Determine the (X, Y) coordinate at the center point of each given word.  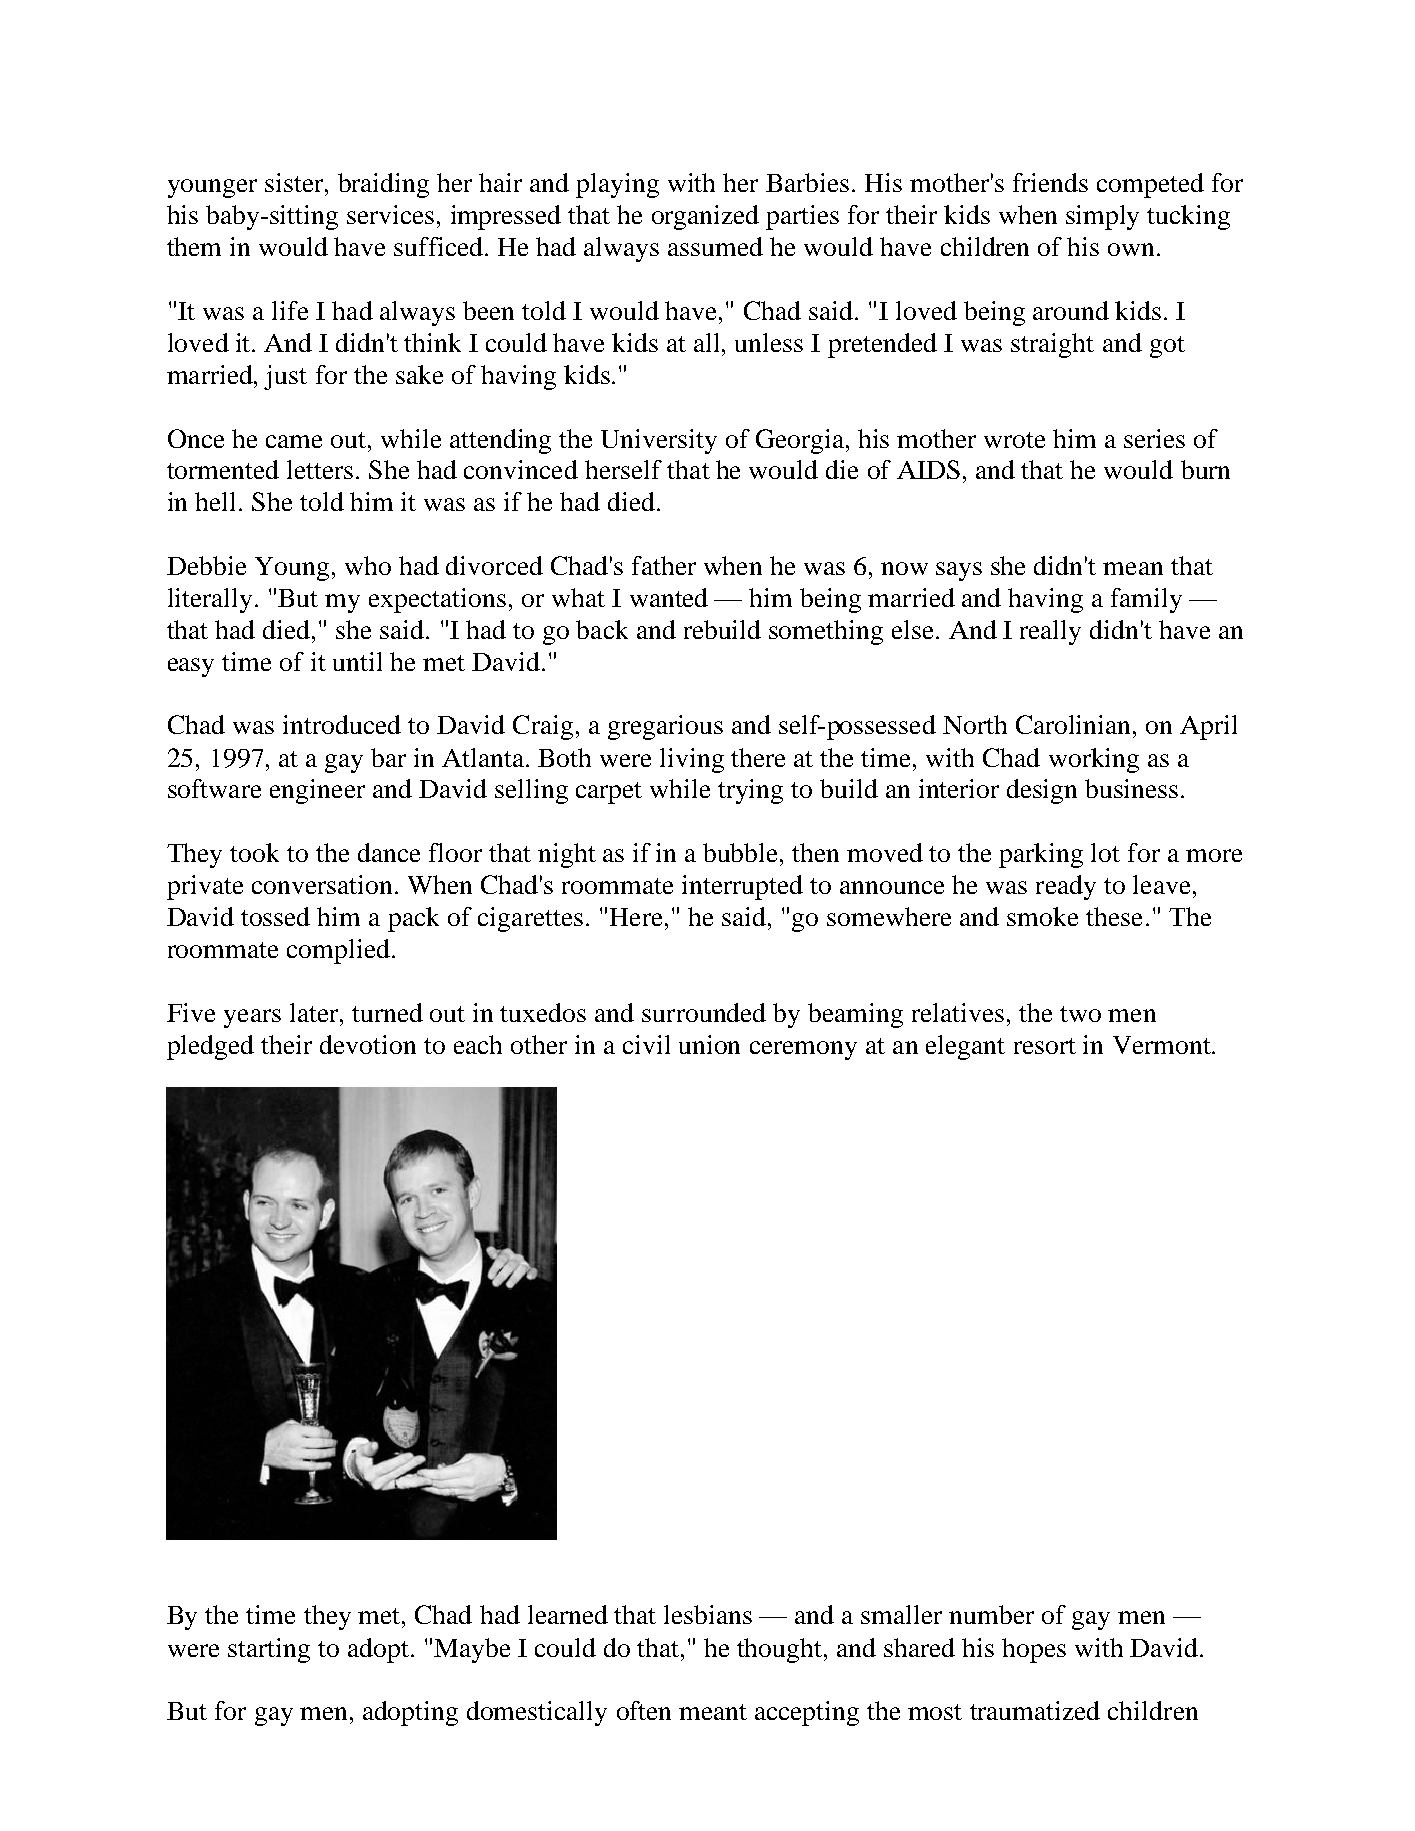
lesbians (708, 1614)
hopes (1034, 1650)
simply (1102, 217)
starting (269, 1650)
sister (295, 182)
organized (705, 217)
